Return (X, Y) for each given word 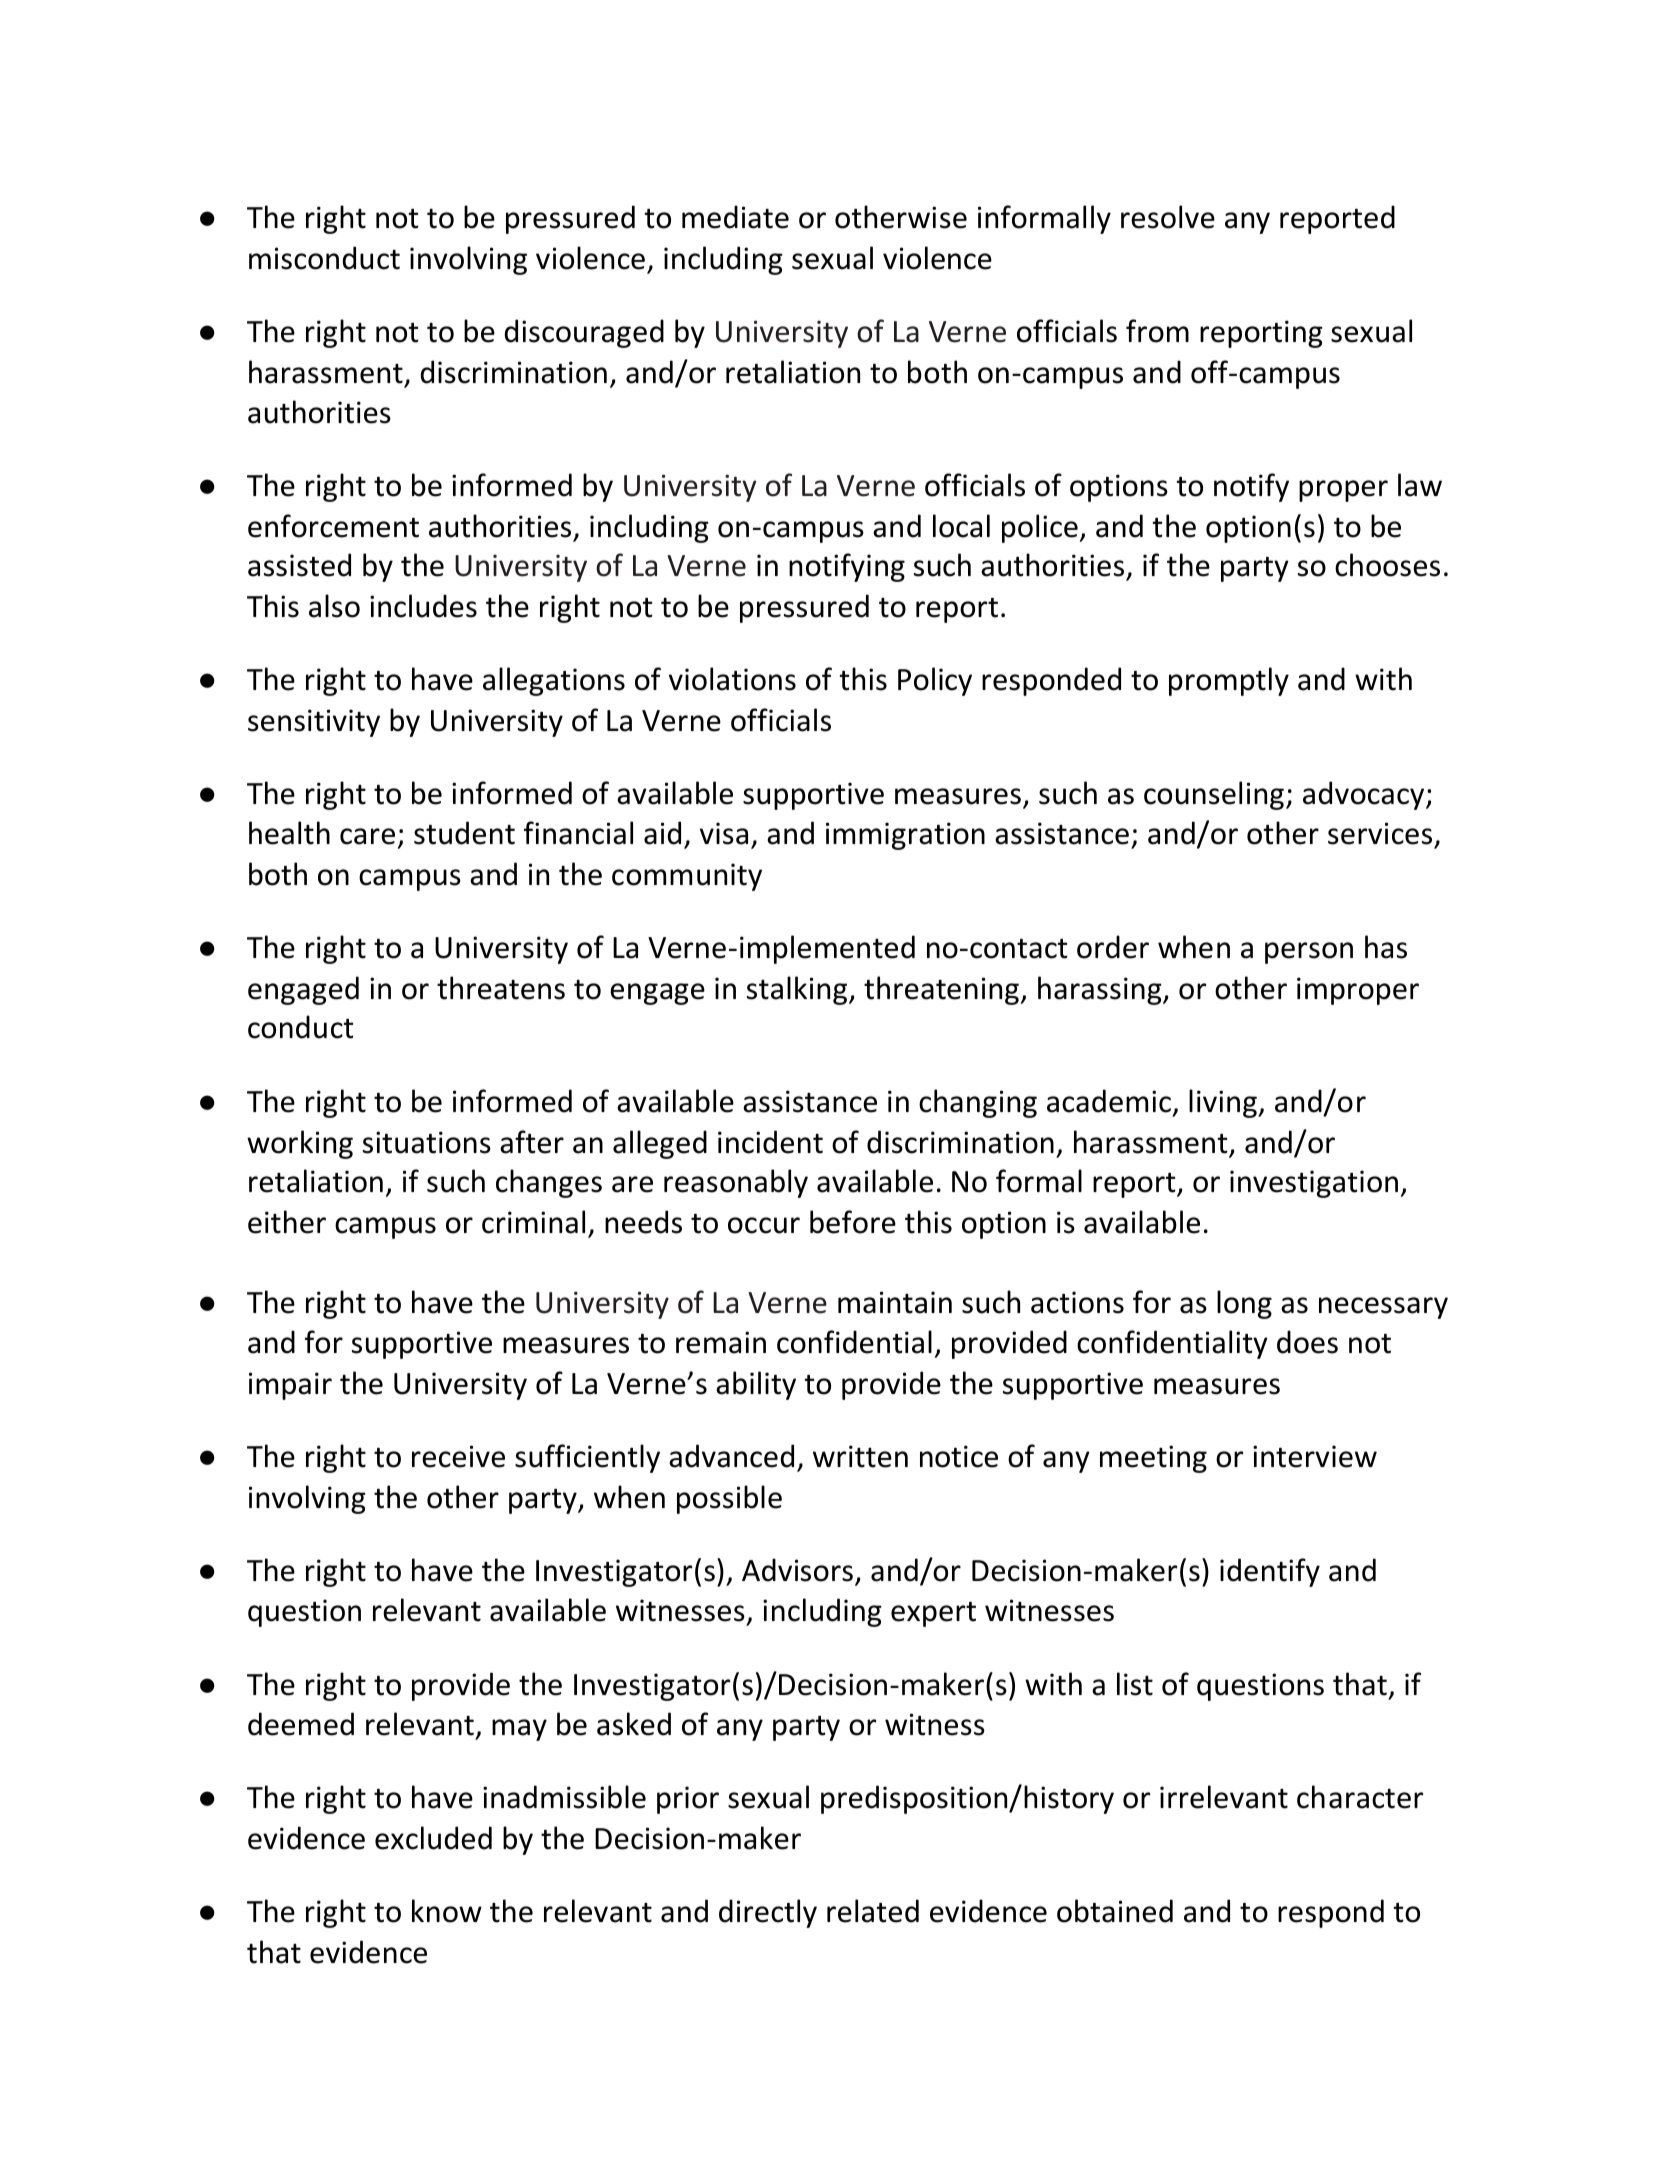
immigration (905, 836)
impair (290, 1386)
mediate (735, 217)
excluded (433, 1838)
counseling (1214, 795)
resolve (1168, 217)
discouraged (584, 333)
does (1307, 1342)
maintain (895, 1302)
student (464, 833)
